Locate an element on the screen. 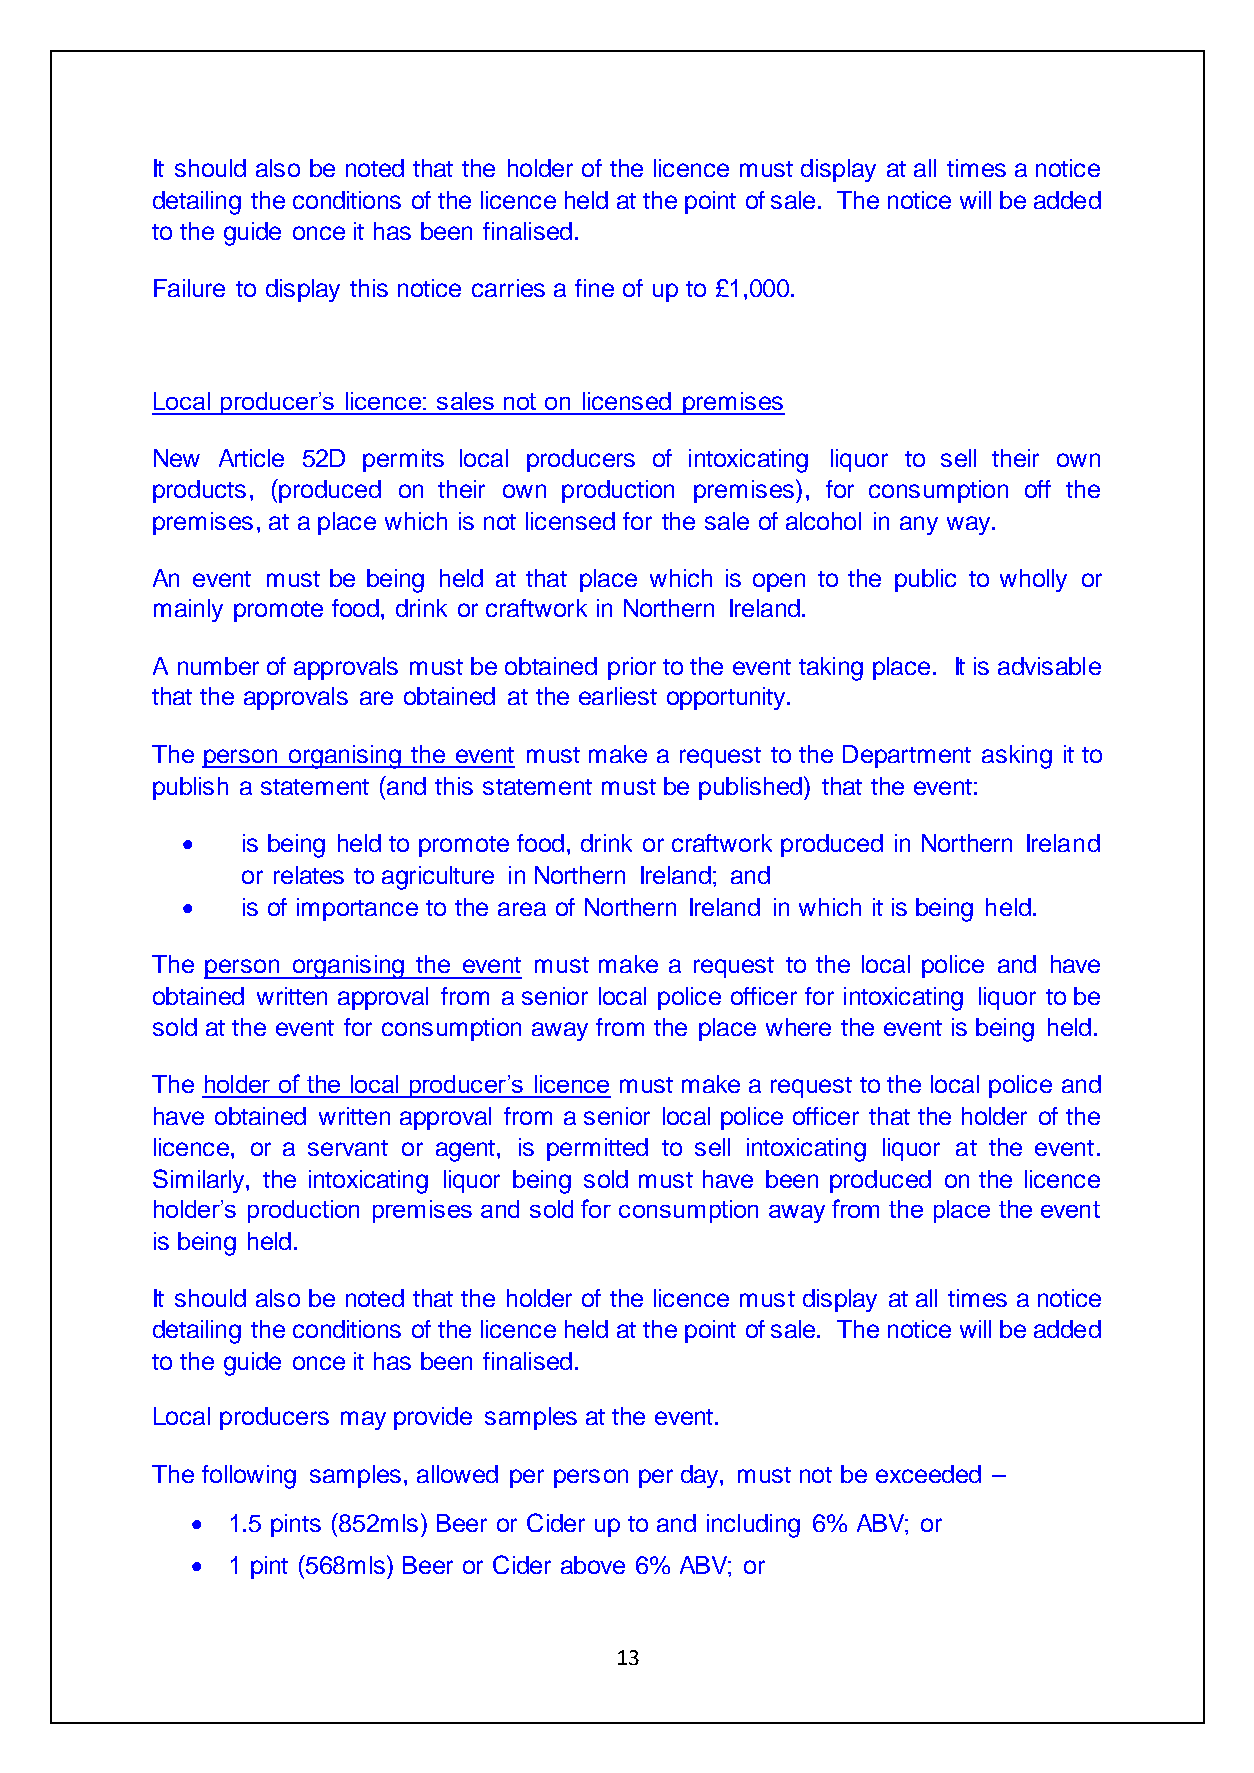  Failure is located at coordinates (189, 288).
